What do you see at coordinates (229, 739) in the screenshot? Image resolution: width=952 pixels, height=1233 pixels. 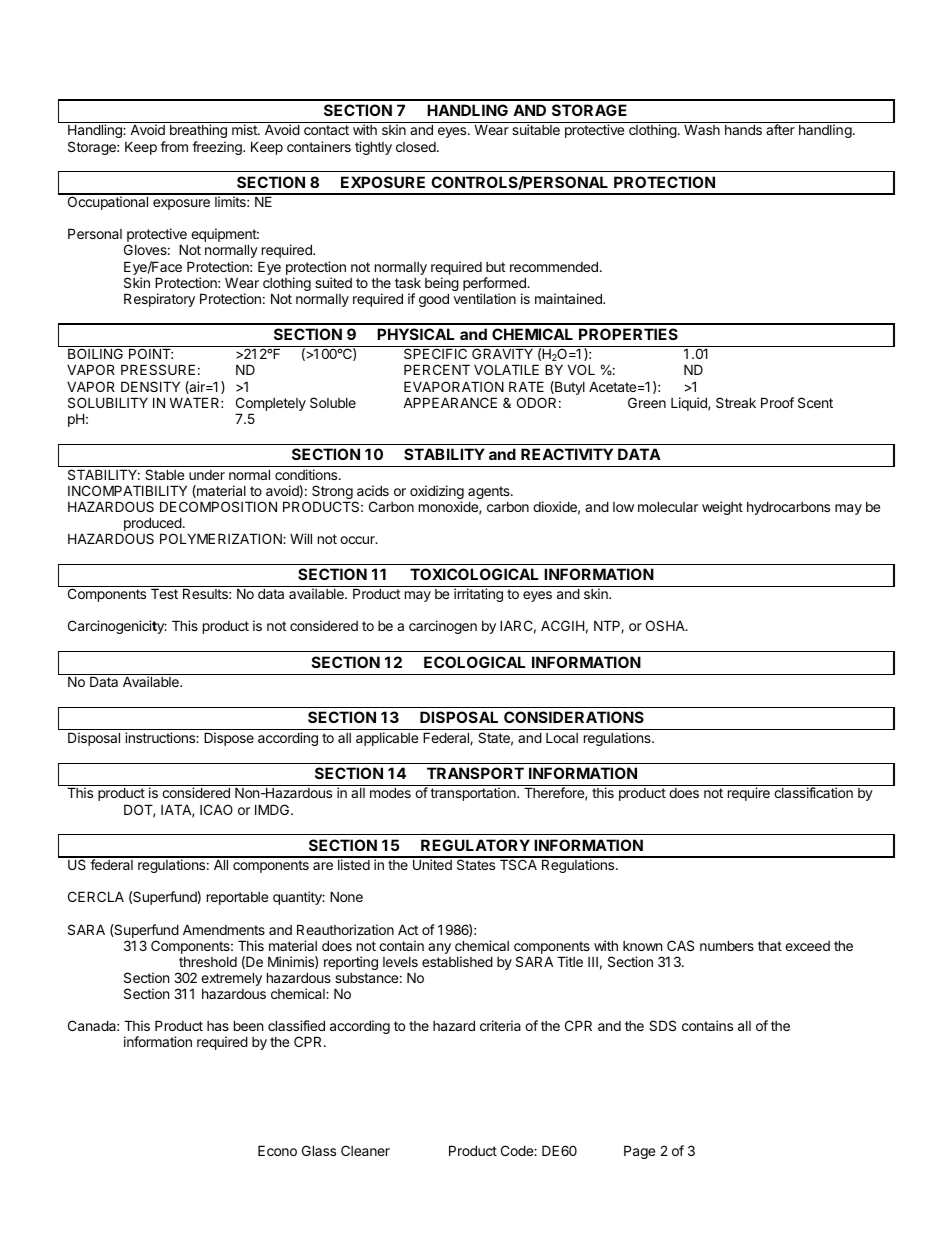 I see `Dispose` at bounding box center [229, 739].
